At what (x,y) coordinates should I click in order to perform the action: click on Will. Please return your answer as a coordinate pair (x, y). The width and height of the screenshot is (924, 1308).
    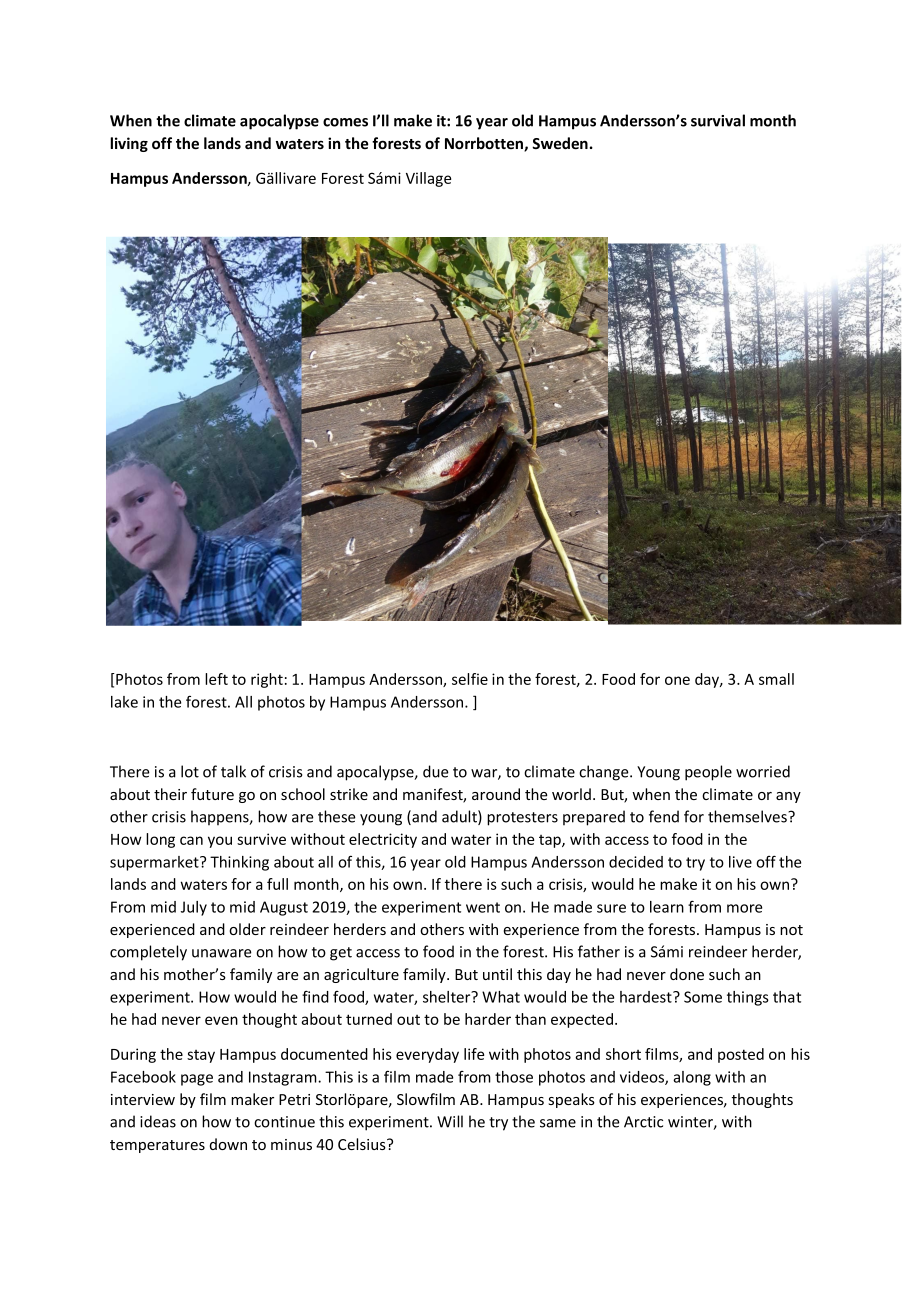
    Looking at the image, I should click on (450, 1121).
